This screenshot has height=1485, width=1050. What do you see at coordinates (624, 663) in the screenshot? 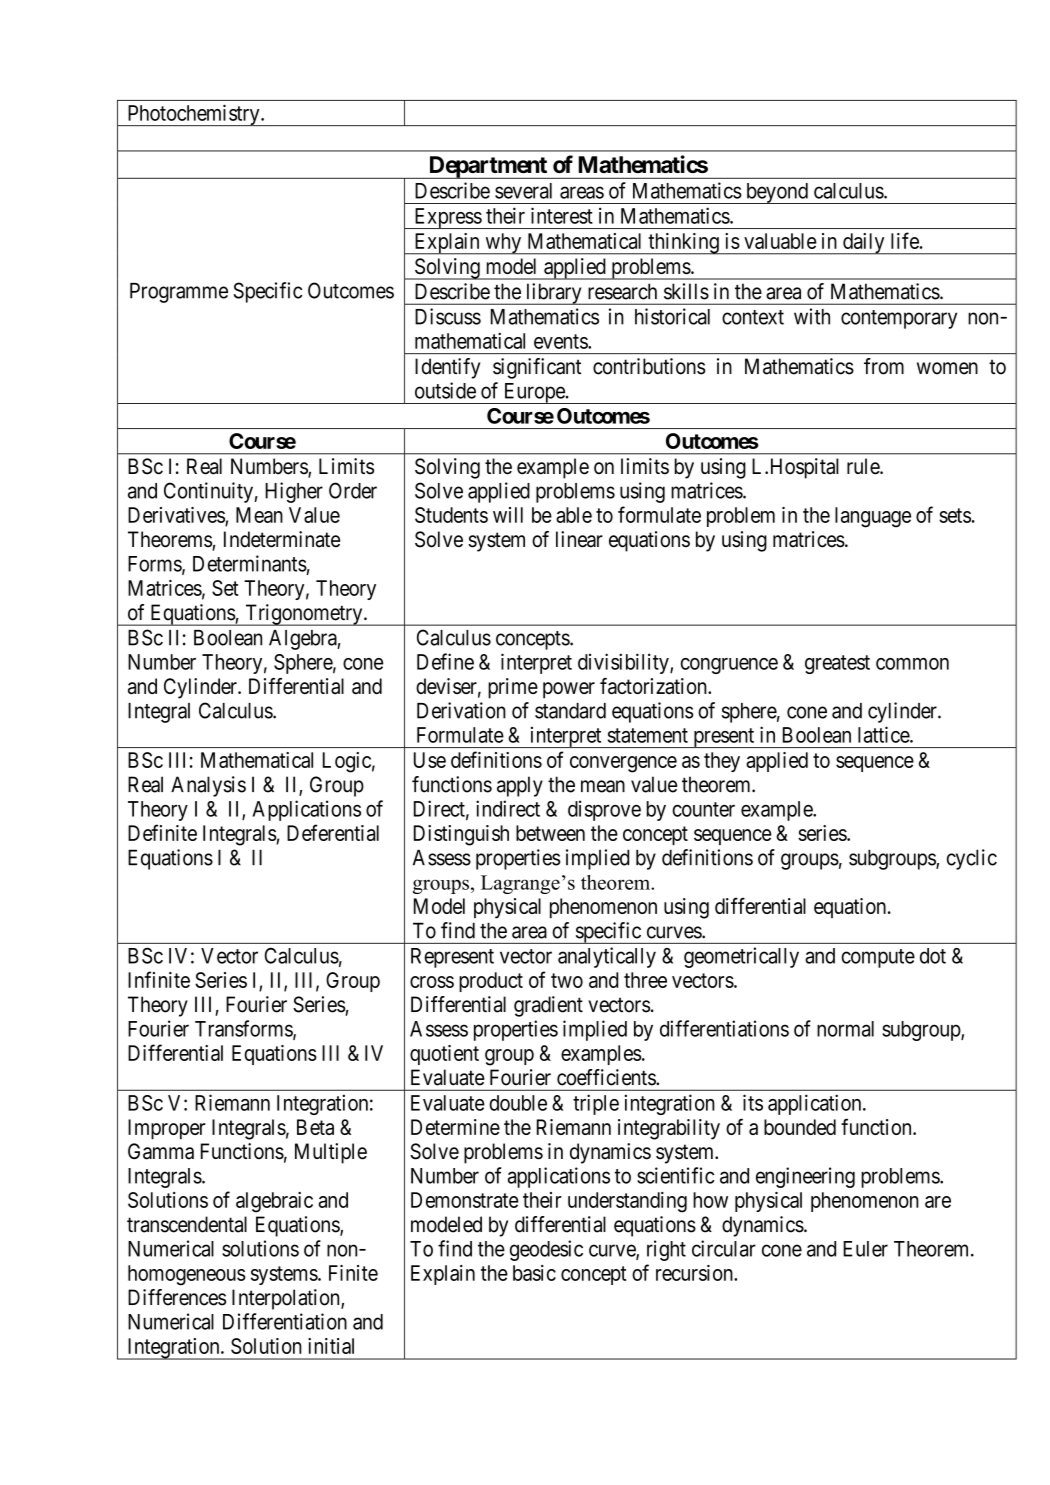
I see `divisibility` at bounding box center [624, 663].
